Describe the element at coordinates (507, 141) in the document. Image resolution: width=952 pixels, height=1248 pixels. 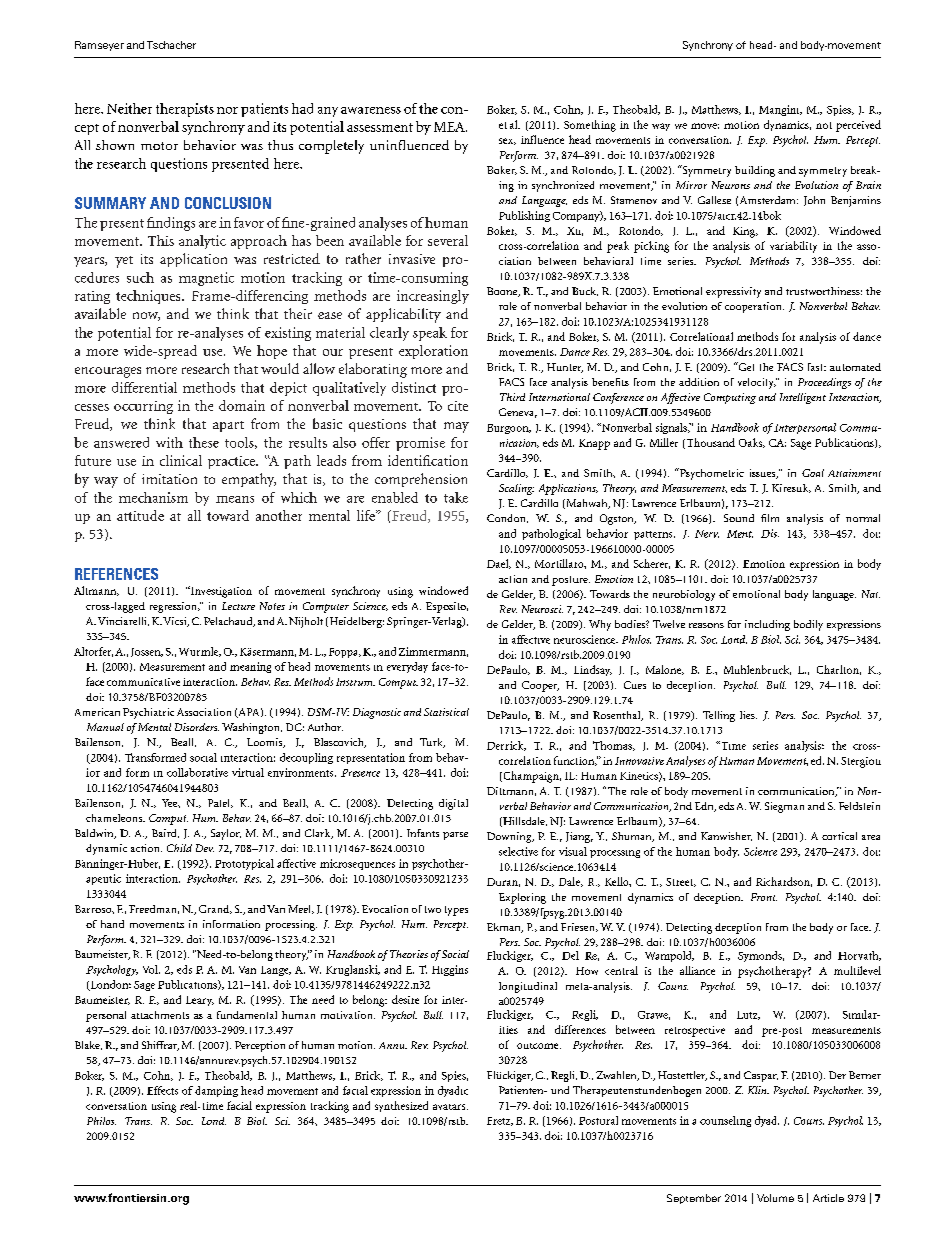
I see `sex` at that location.
